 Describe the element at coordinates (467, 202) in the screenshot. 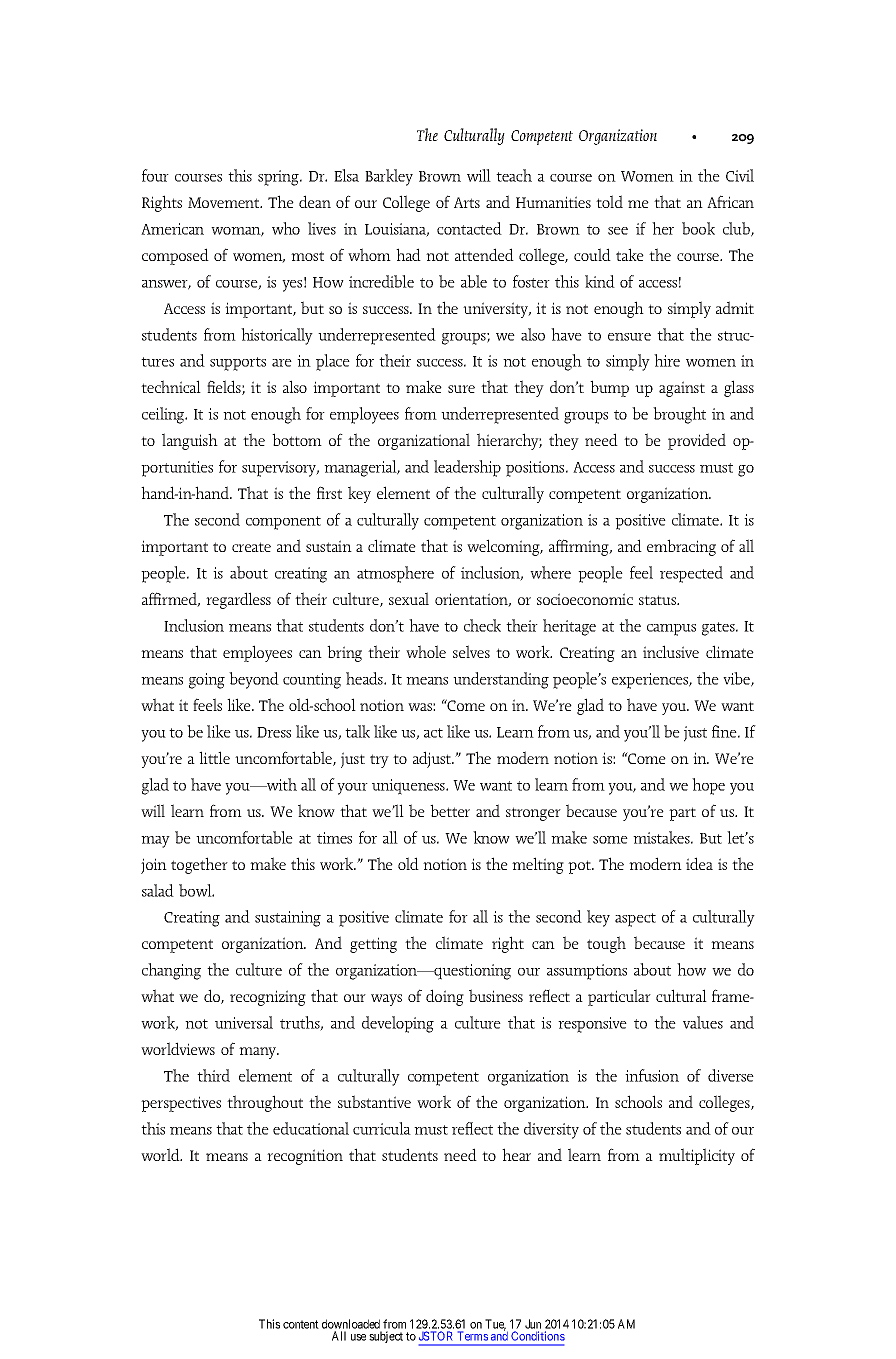

I see `Arts` at that location.
